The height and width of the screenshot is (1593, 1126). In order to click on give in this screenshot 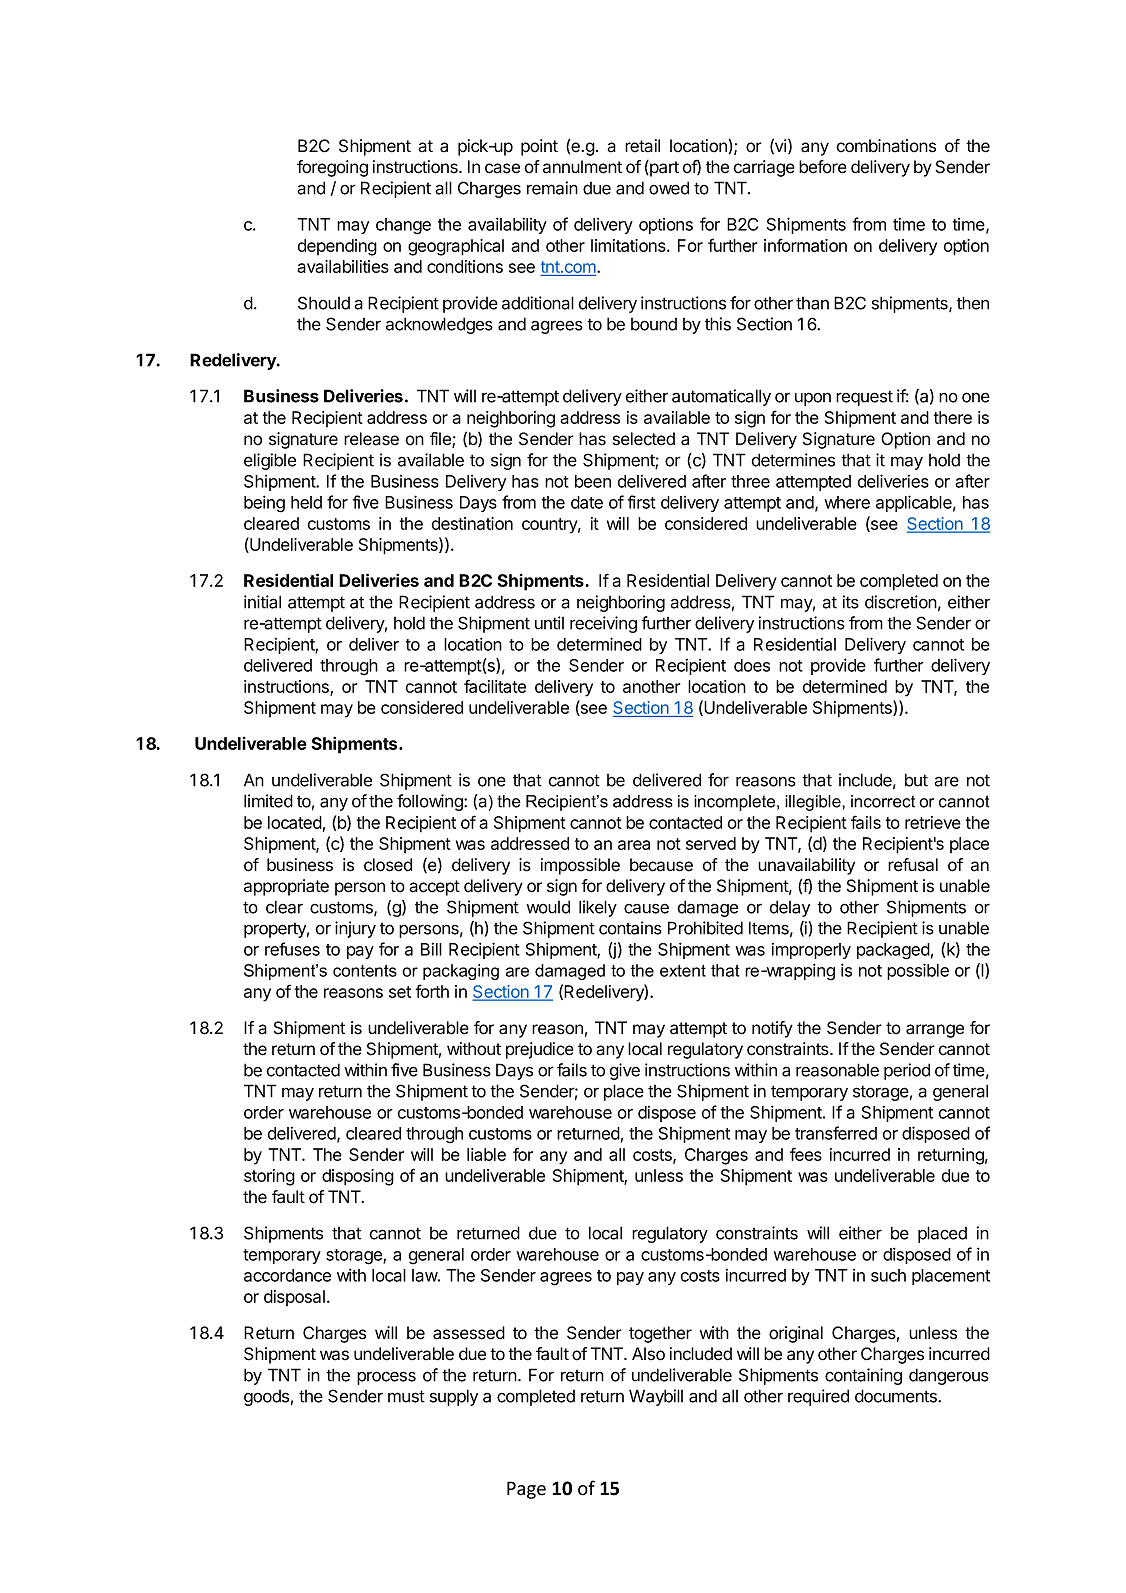, I will do `click(624, 1071)`.
